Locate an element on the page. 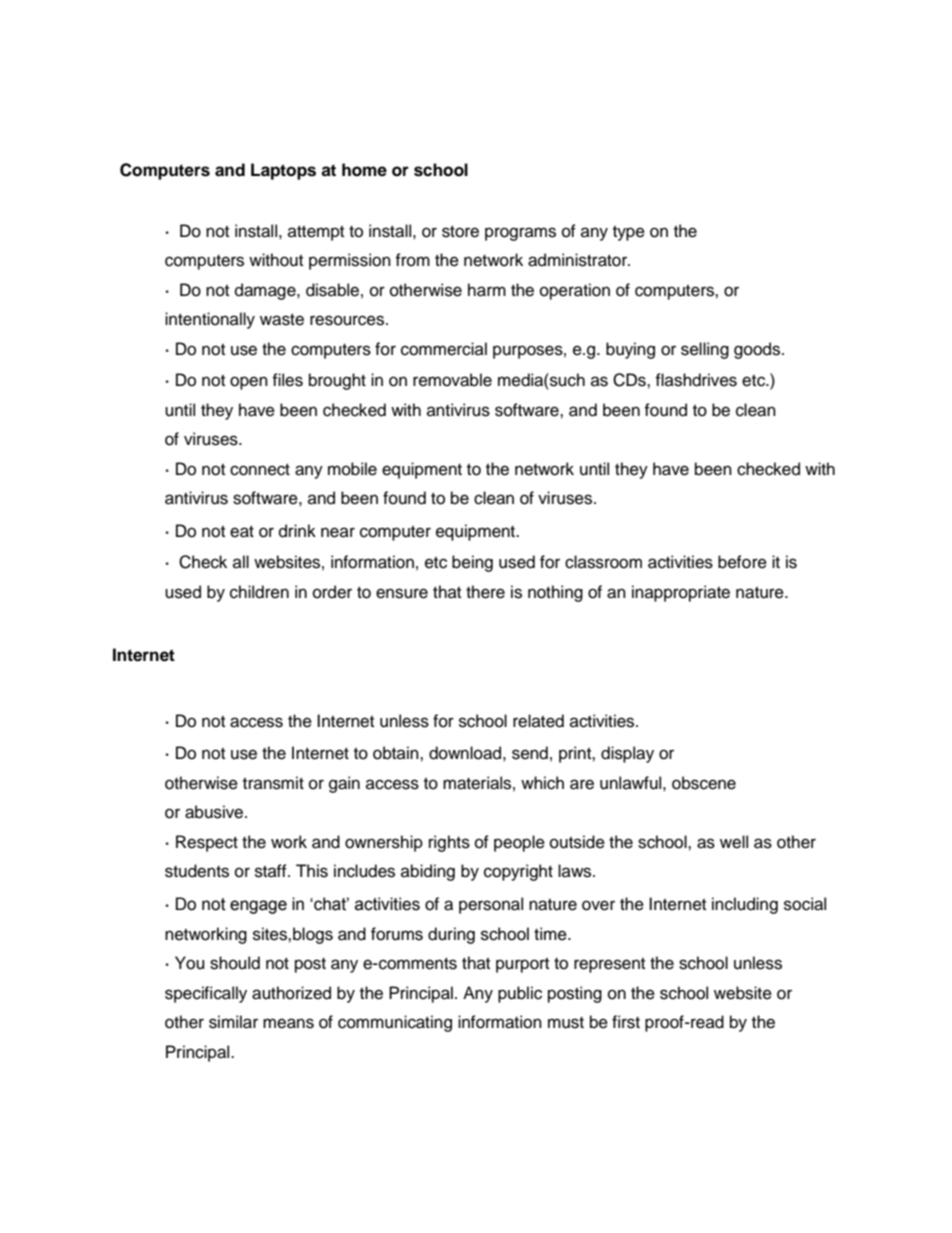 The height and width of the document is (1233, 952). first is located at coordinates (626, 1022).
